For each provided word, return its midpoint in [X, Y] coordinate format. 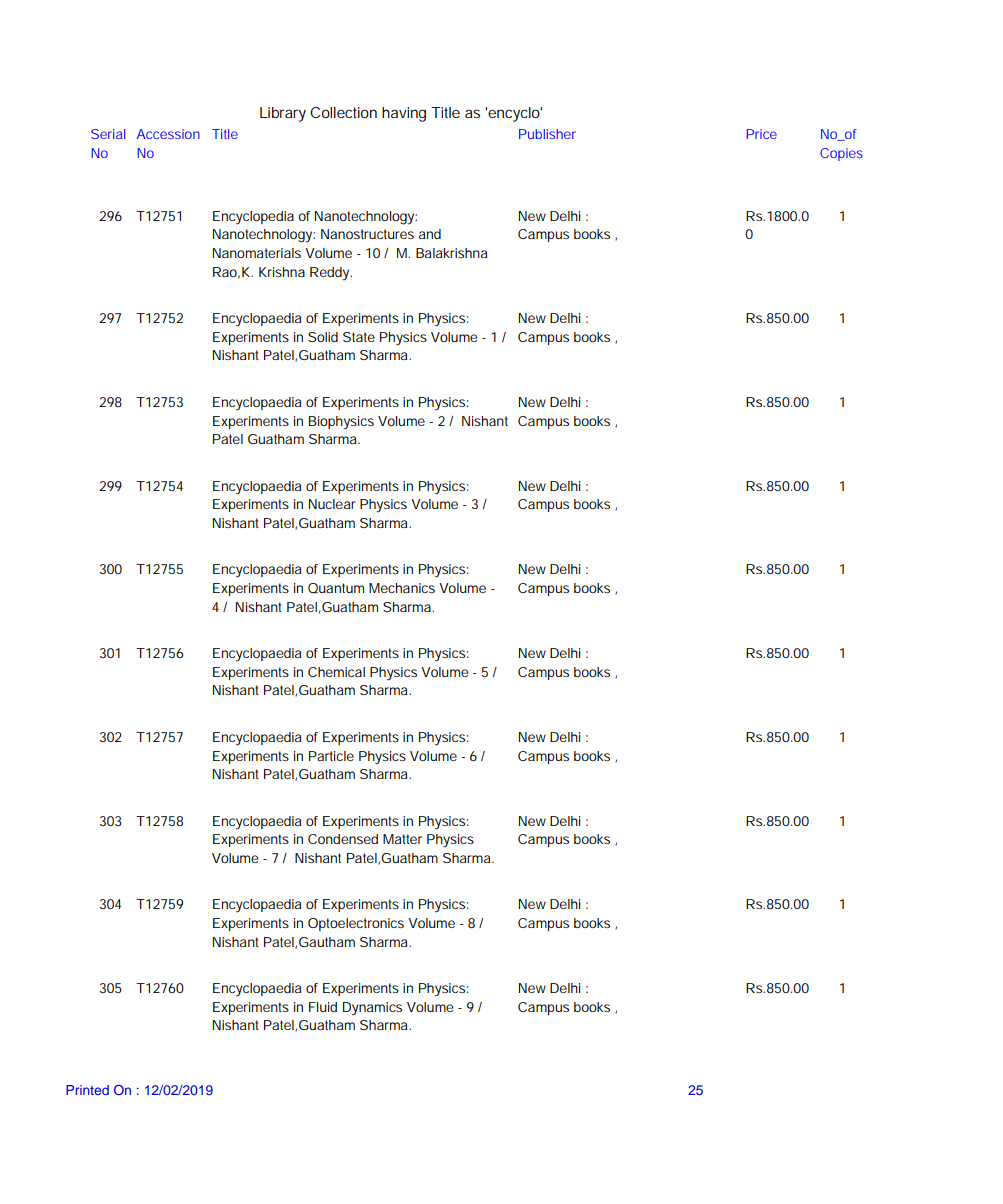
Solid [323, 337]
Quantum [336, 588]
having [404, 114]
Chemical [336, 672]
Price [762, 134]
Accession [168, 134]
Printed [87, 1090]
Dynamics [372, 1009]
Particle [331, 756]
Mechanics [402, 588]
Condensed [343, 839]
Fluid [323, 1007]
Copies [841, 154]
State [359, 337]
